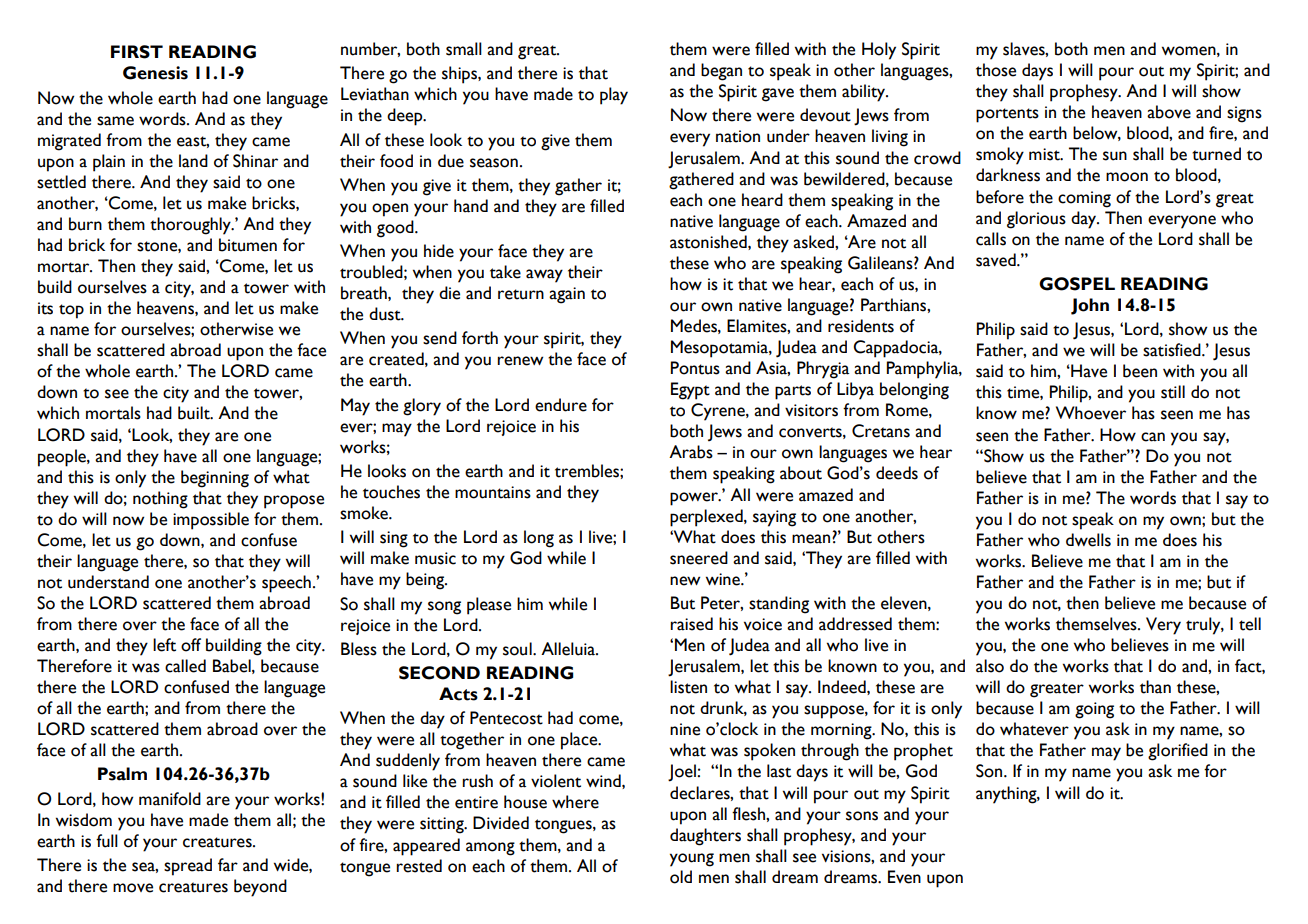 The image size is (1308, 924). What do you see at coordinates (688, 687) in the screenshot?
I see `listen` at bounding box center [688, 687].
